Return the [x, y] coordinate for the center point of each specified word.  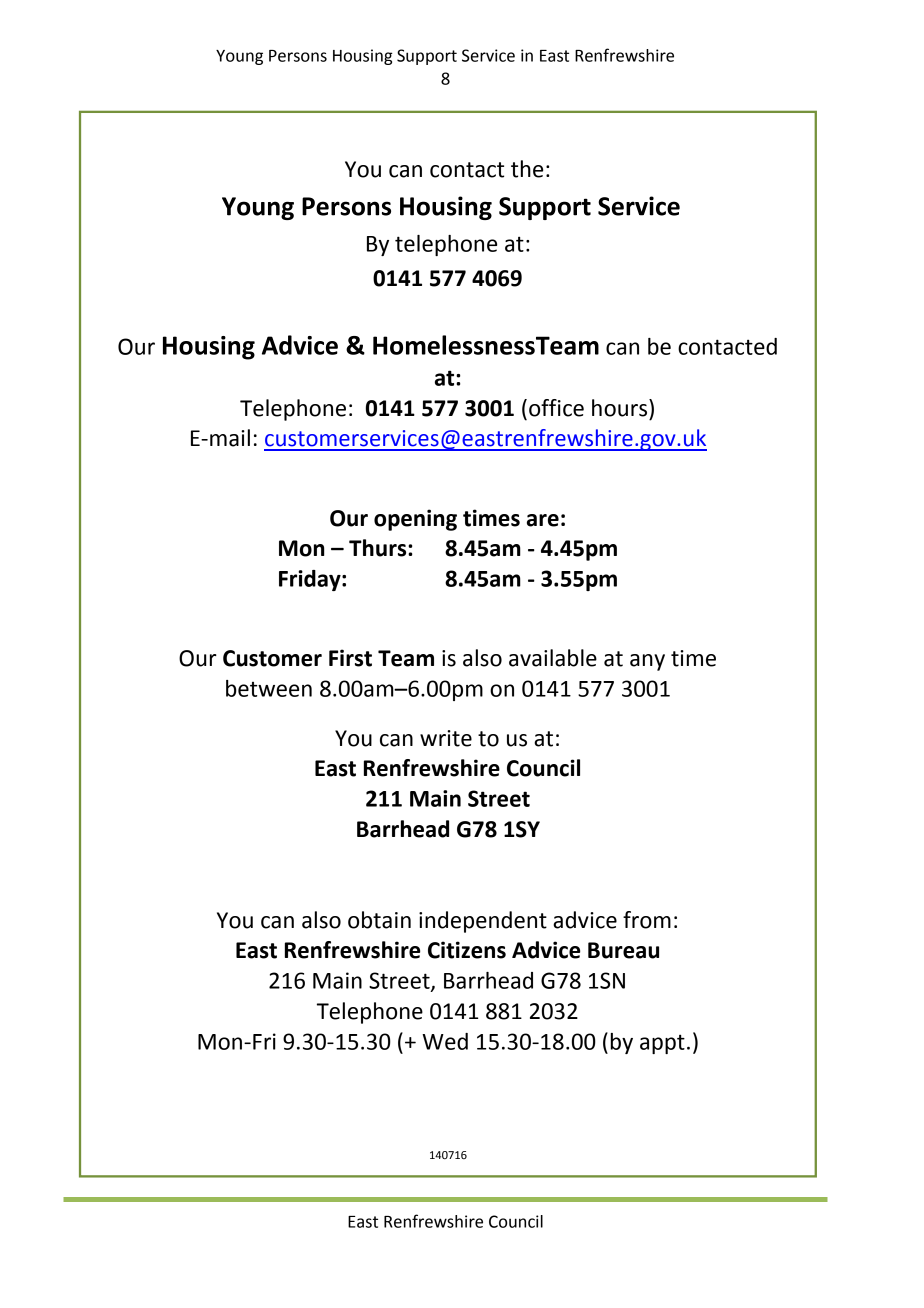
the [527, 169]
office [556, 408]
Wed [445, 1041]
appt [662, 1044]
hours [621, 408]
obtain [379, 920]
